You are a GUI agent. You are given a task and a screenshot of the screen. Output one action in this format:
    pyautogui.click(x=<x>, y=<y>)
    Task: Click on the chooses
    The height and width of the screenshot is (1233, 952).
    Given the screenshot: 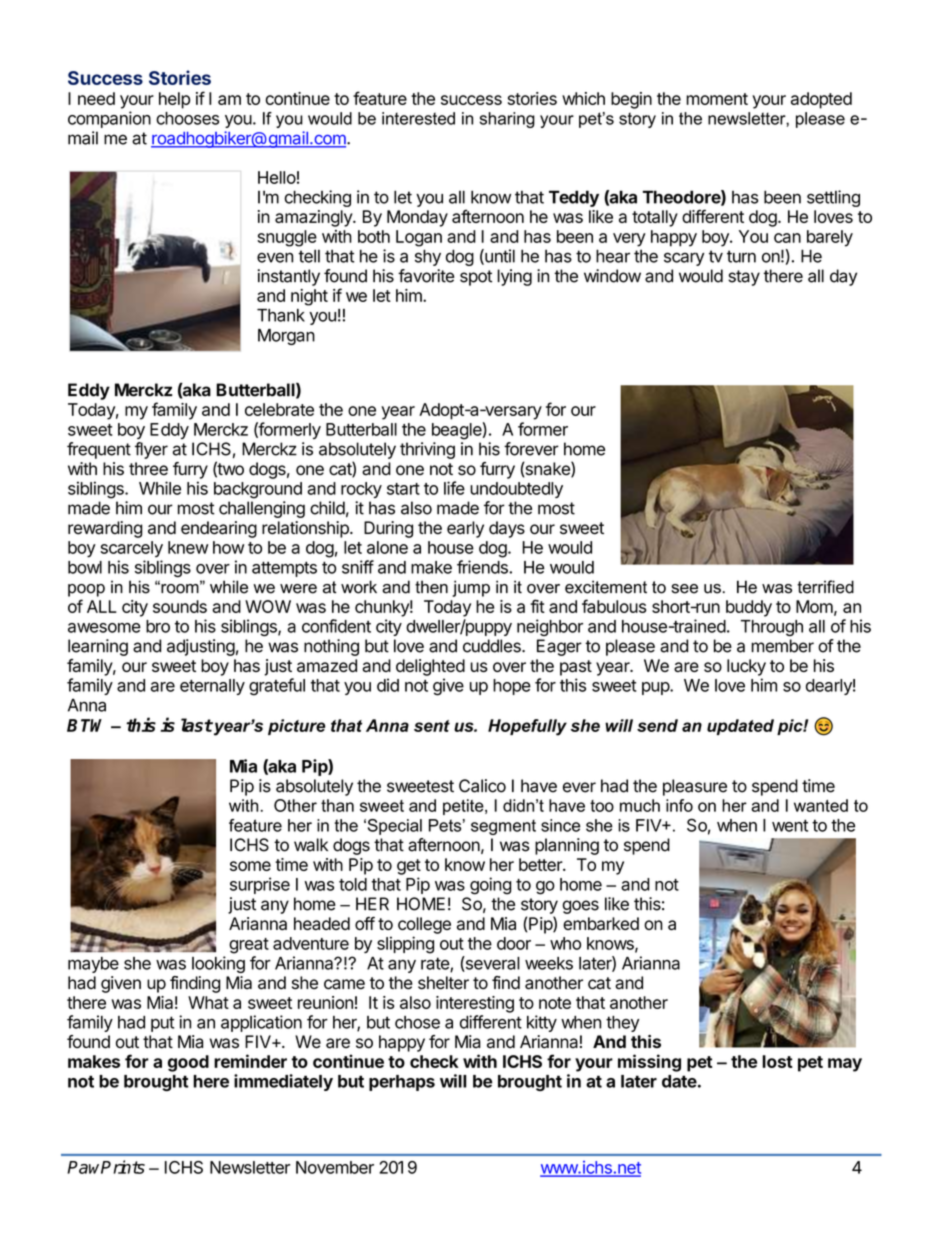 What is the action you would take?
    pyautogui.click(x=187, y=118)
